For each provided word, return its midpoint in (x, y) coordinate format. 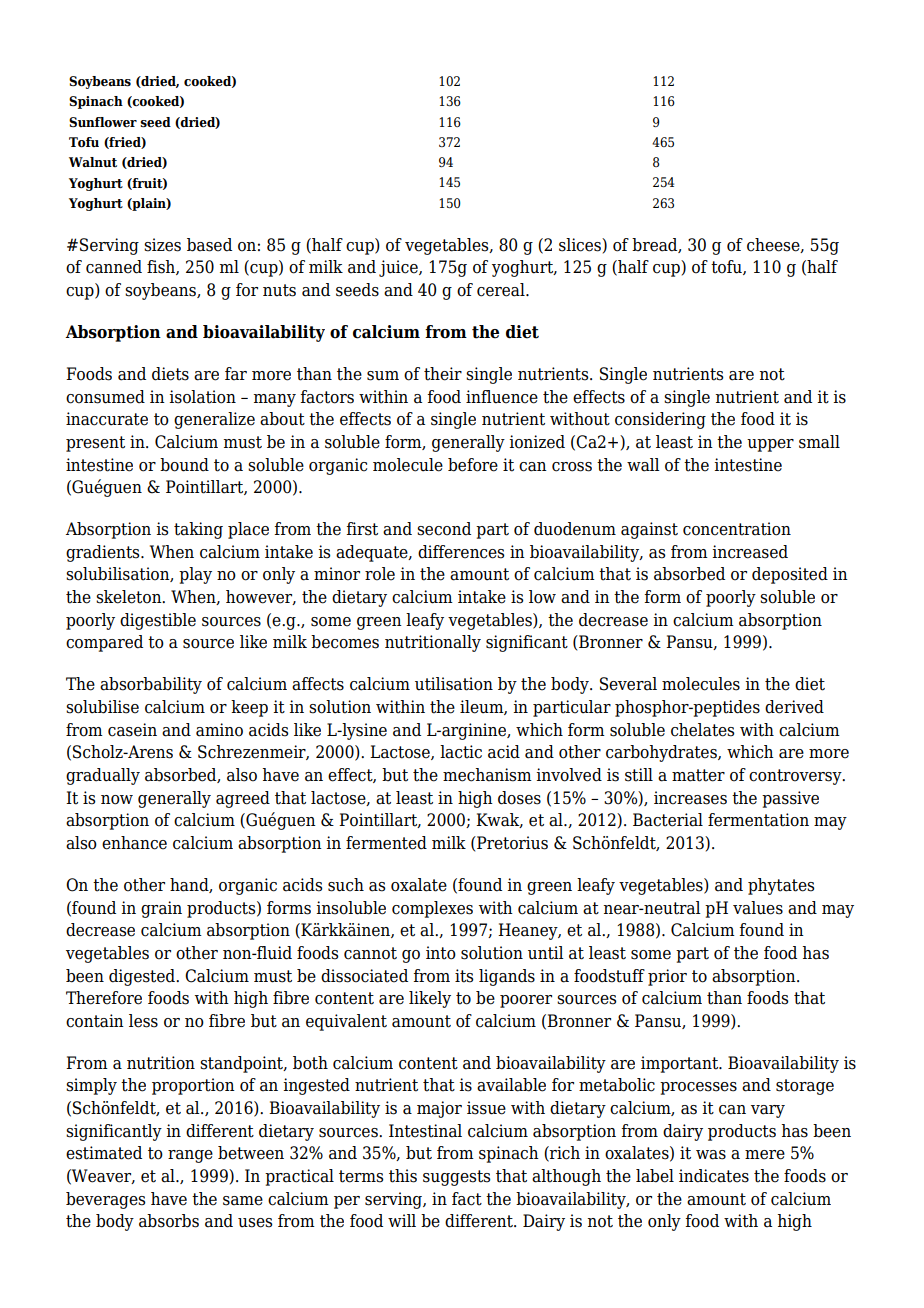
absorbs (169, 1221)
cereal (502, 290)
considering (660, 420)
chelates (702, 730)
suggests (456, 1178)
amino (219, 730)
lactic (461, 752)
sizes (162, 245)
